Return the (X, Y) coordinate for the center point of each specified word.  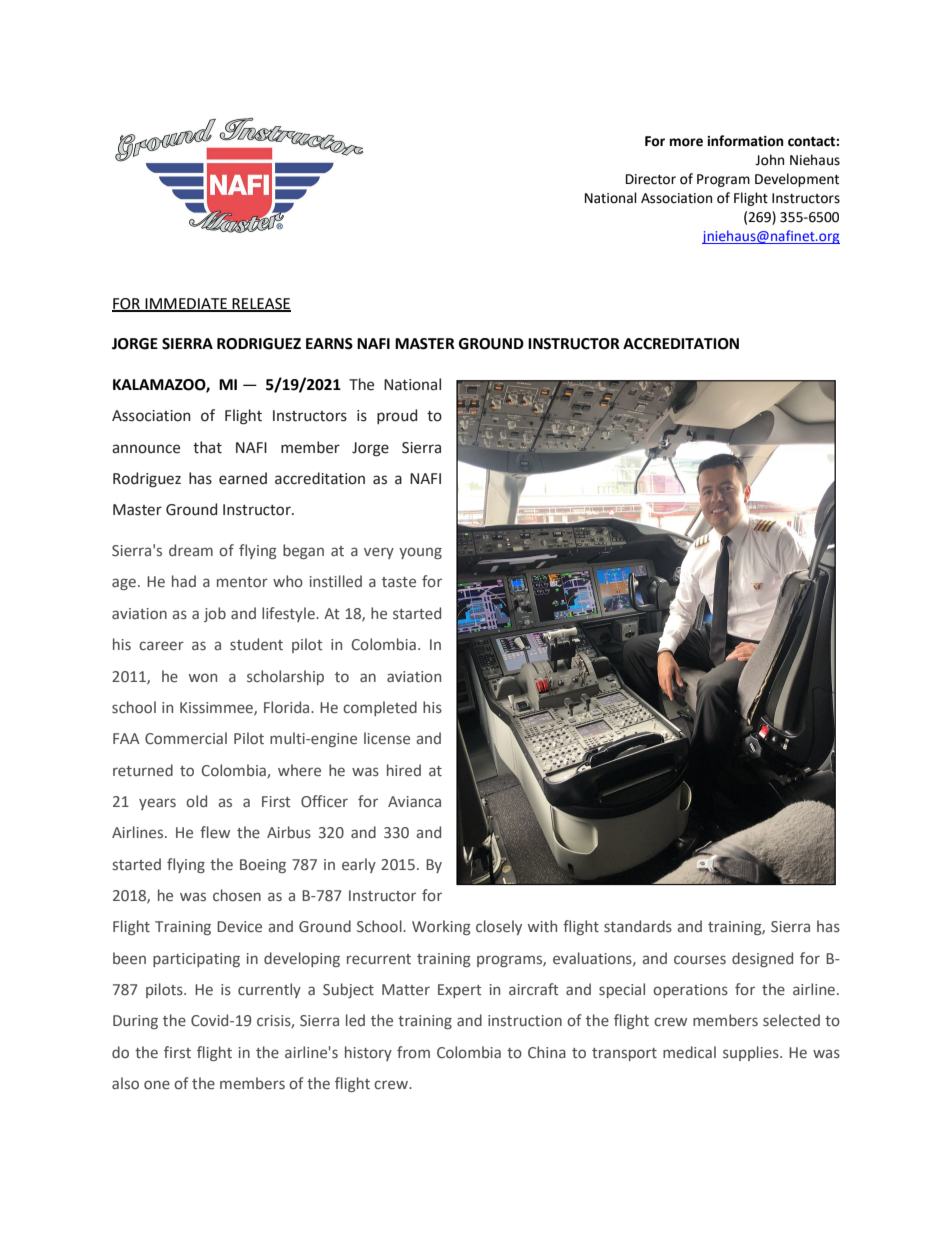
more (686, 142)
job (215, 614)
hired (404, 770)
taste (399, 582)
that (207, 447)
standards (638, 926)
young (420, 553)
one (157, 1085)
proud (397, 416)
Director (651, 179)
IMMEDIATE (186, 304)
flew (215, 832)
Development (797, 180)
